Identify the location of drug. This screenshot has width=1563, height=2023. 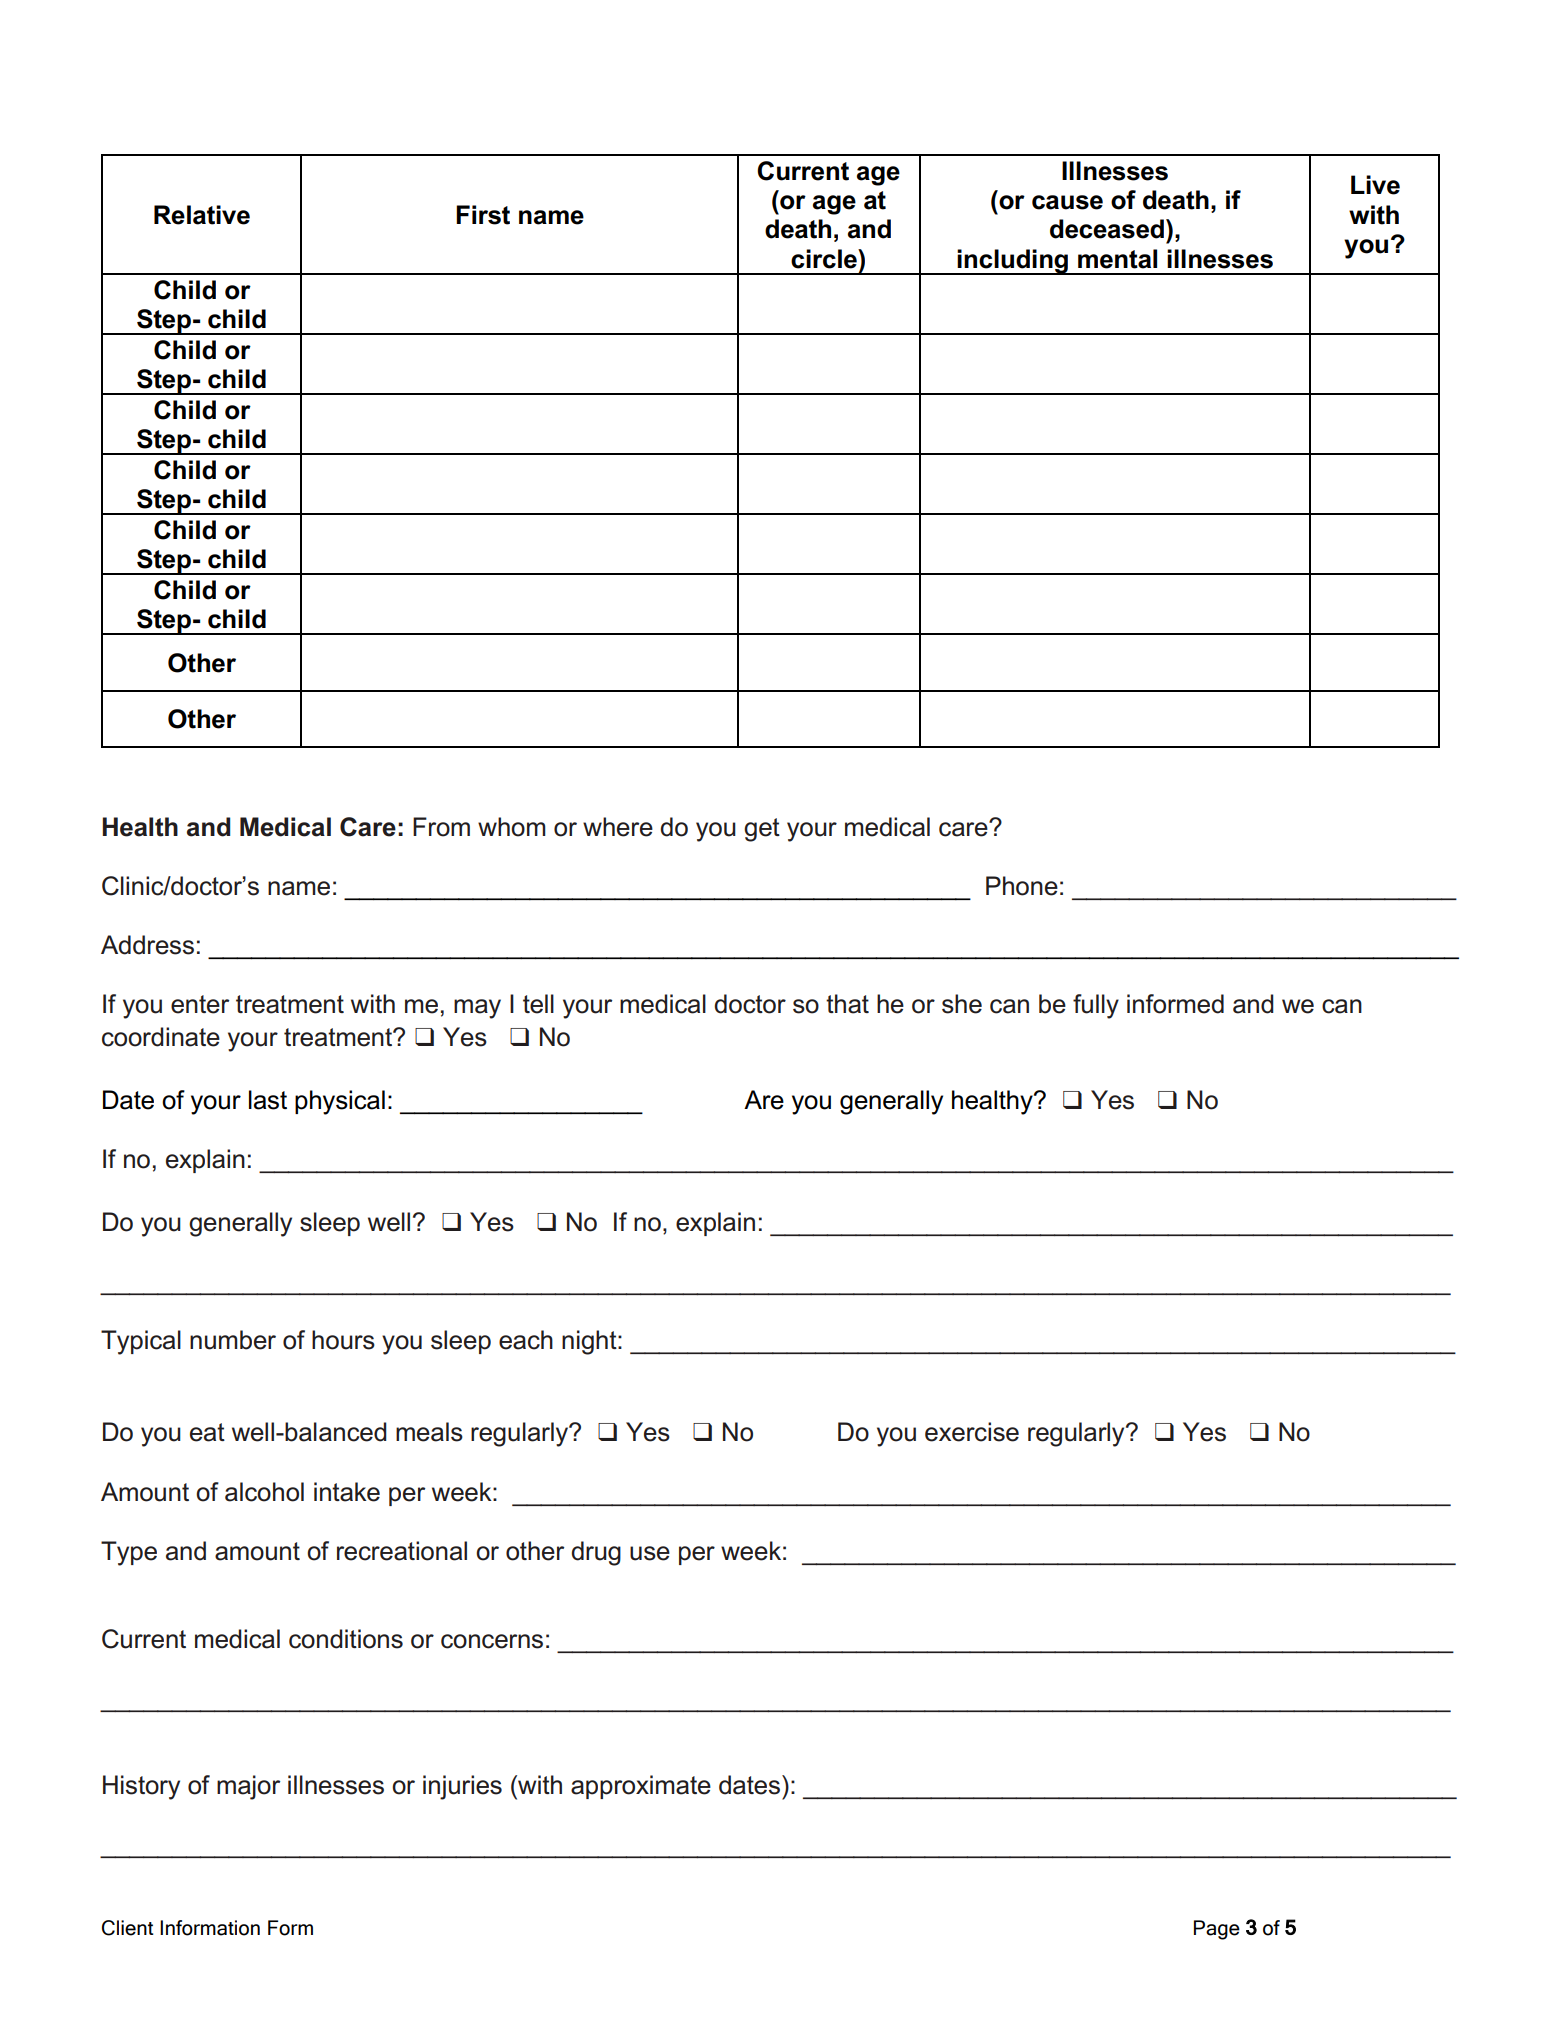
(596, 1553).
